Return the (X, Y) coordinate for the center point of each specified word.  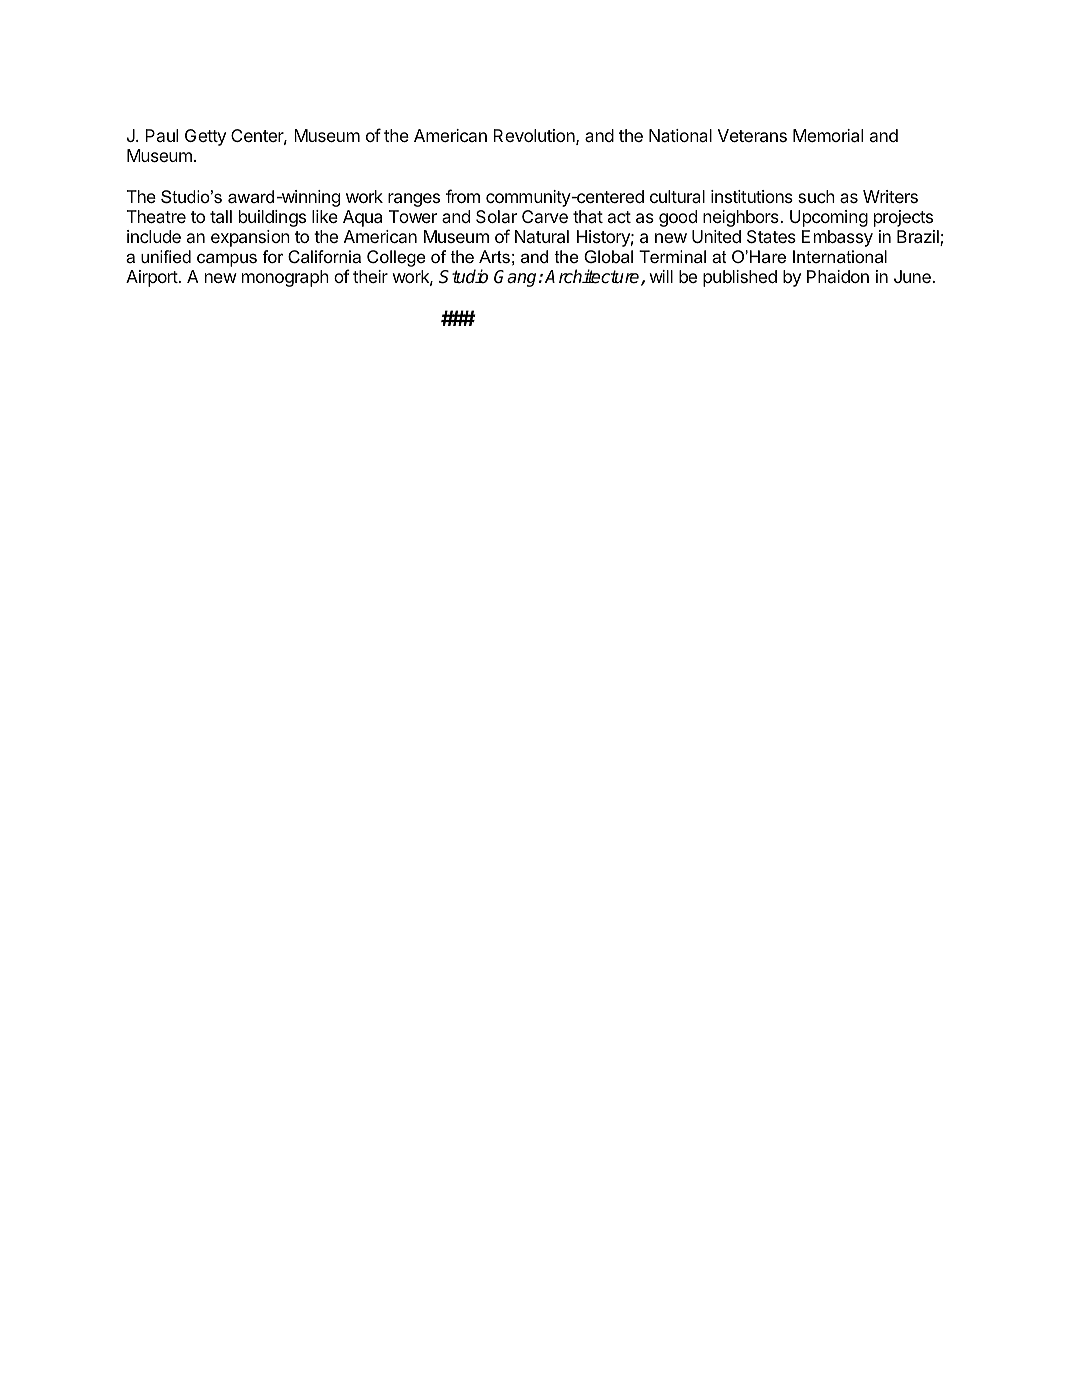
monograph (285, 278)
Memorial (828, 136)
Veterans (752, 136)
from (463, 196)
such (816, 196)
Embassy (837, 238)
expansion (250, 238)
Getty (205, 137)
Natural (542, 237)
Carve (545, 216)
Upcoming (829, 218)
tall (221, 217)
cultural (677, 196)
